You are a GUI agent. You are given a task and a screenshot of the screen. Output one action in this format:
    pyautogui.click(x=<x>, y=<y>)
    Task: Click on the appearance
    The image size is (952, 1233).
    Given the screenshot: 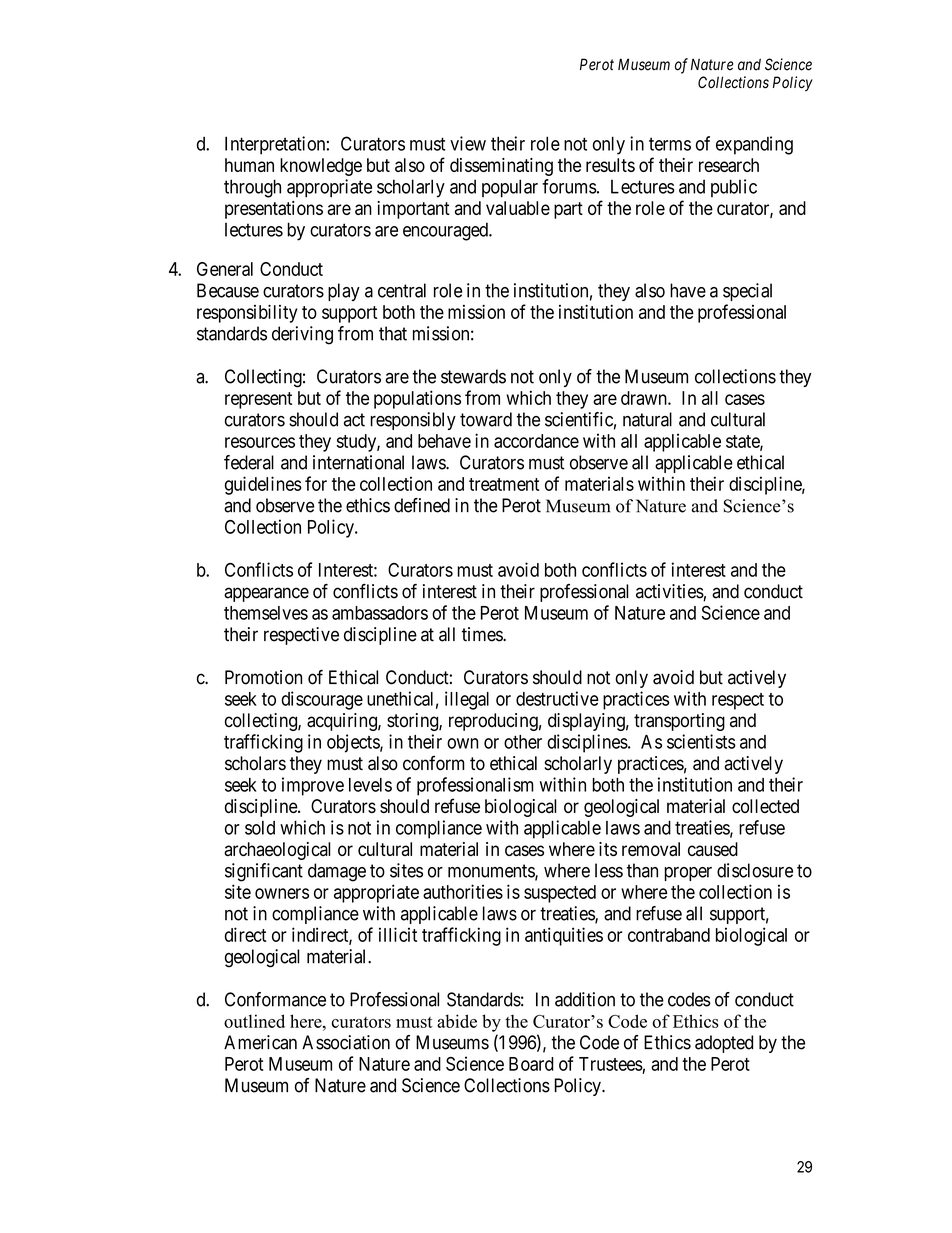 What is the action you would take?
    pyautogui.click(x=266, y=594)
